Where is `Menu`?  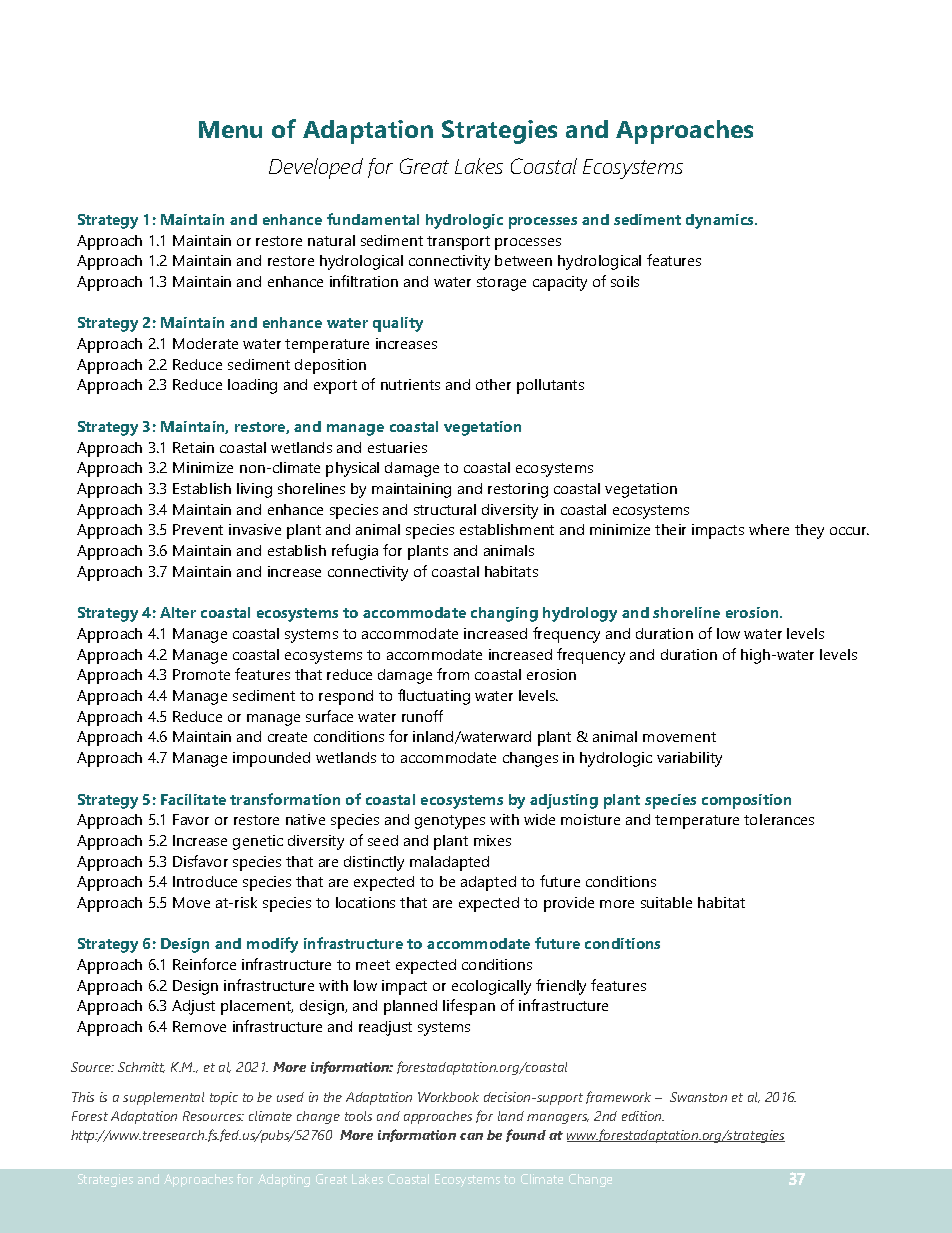 Menu is located at coordinates (230, 129).
